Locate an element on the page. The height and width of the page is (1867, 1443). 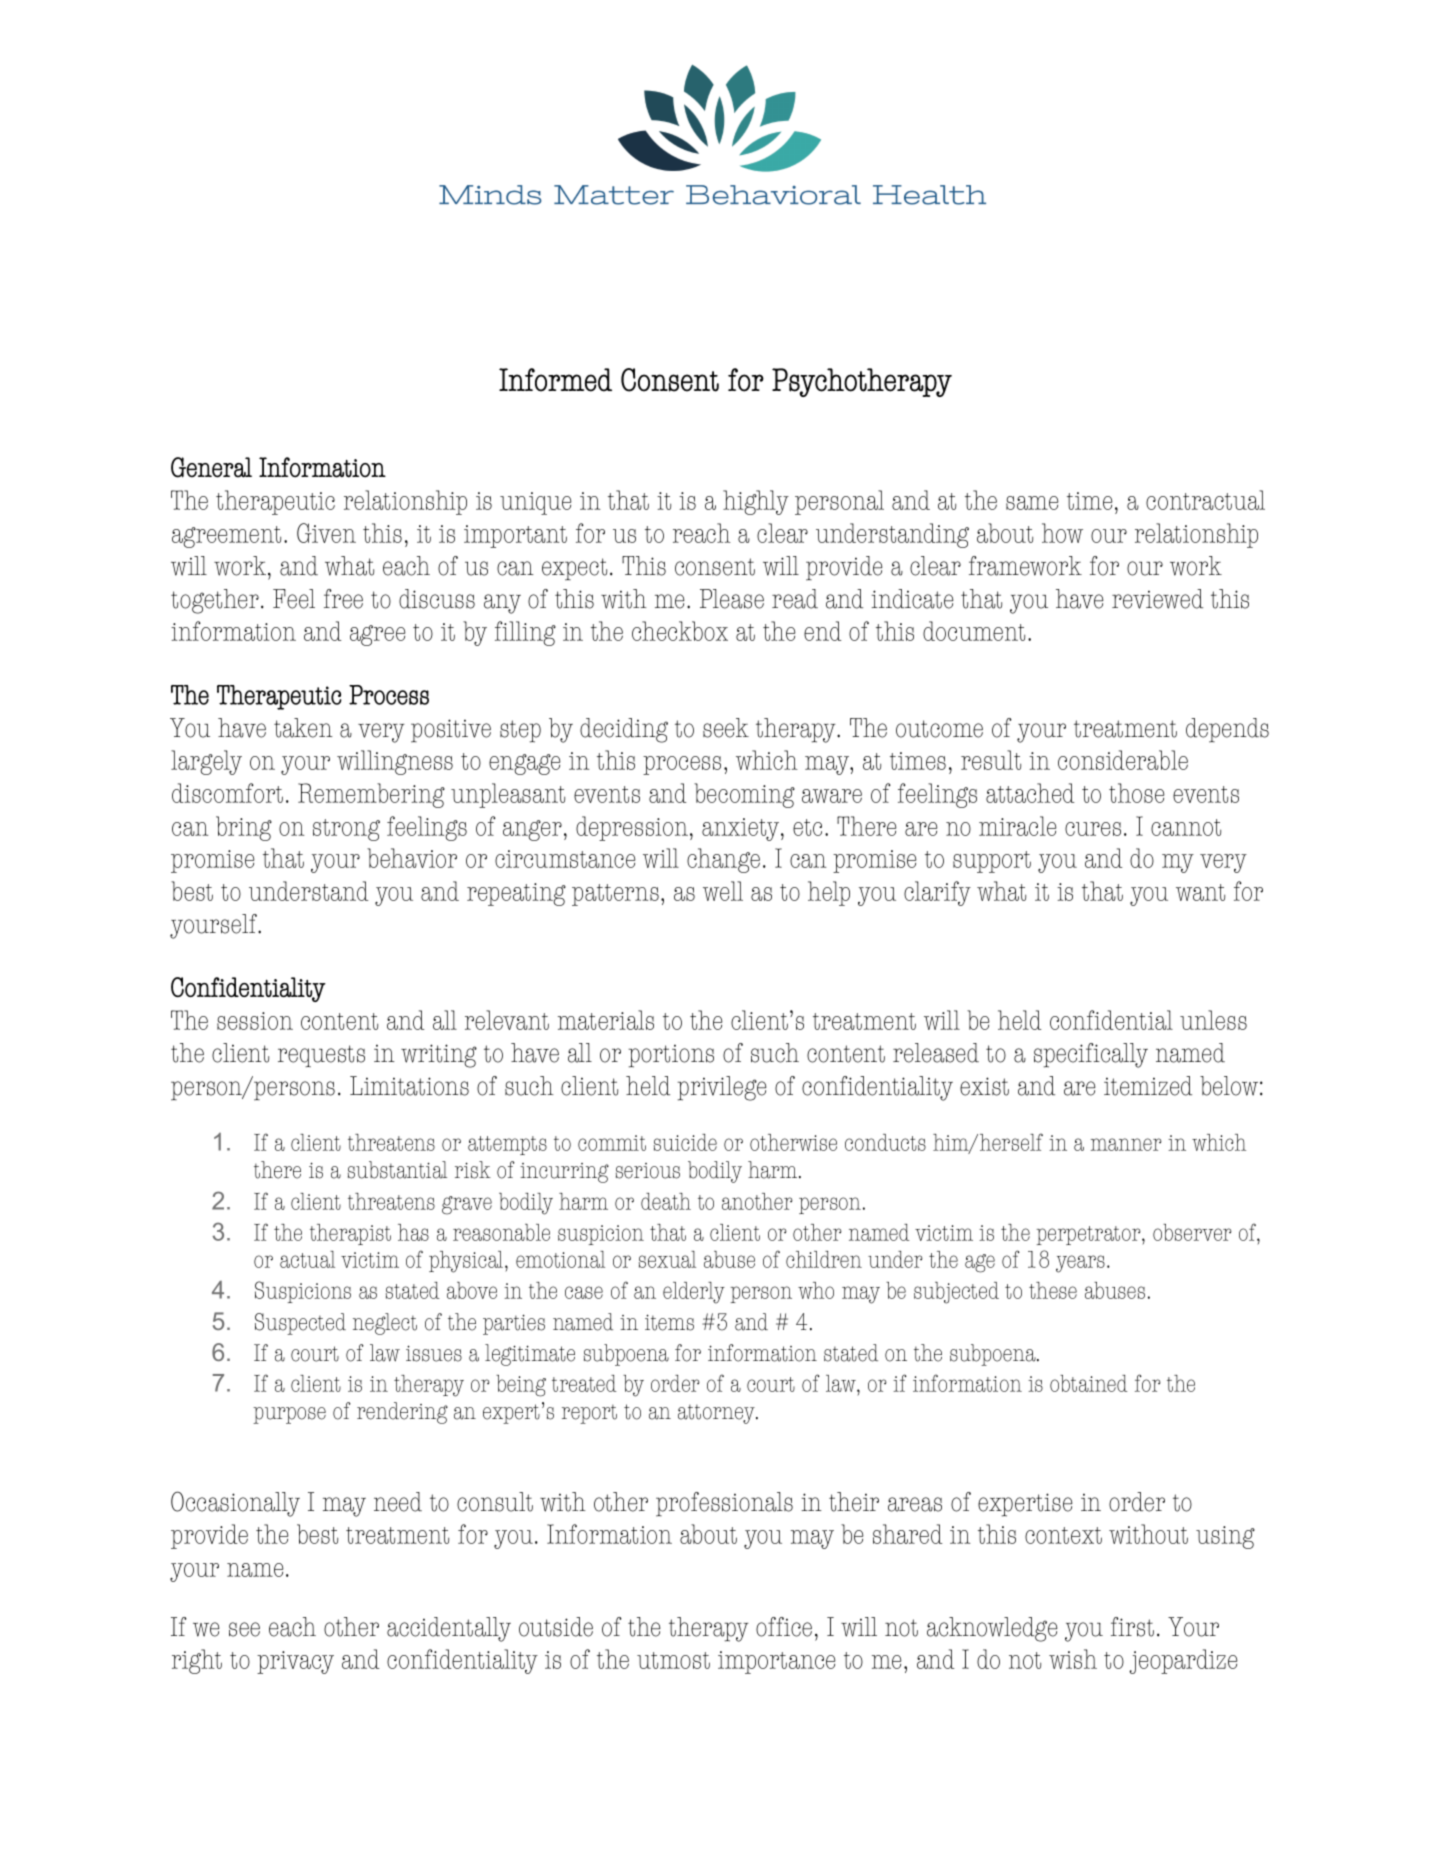
privacy is located at coordinates (295, 1662).
